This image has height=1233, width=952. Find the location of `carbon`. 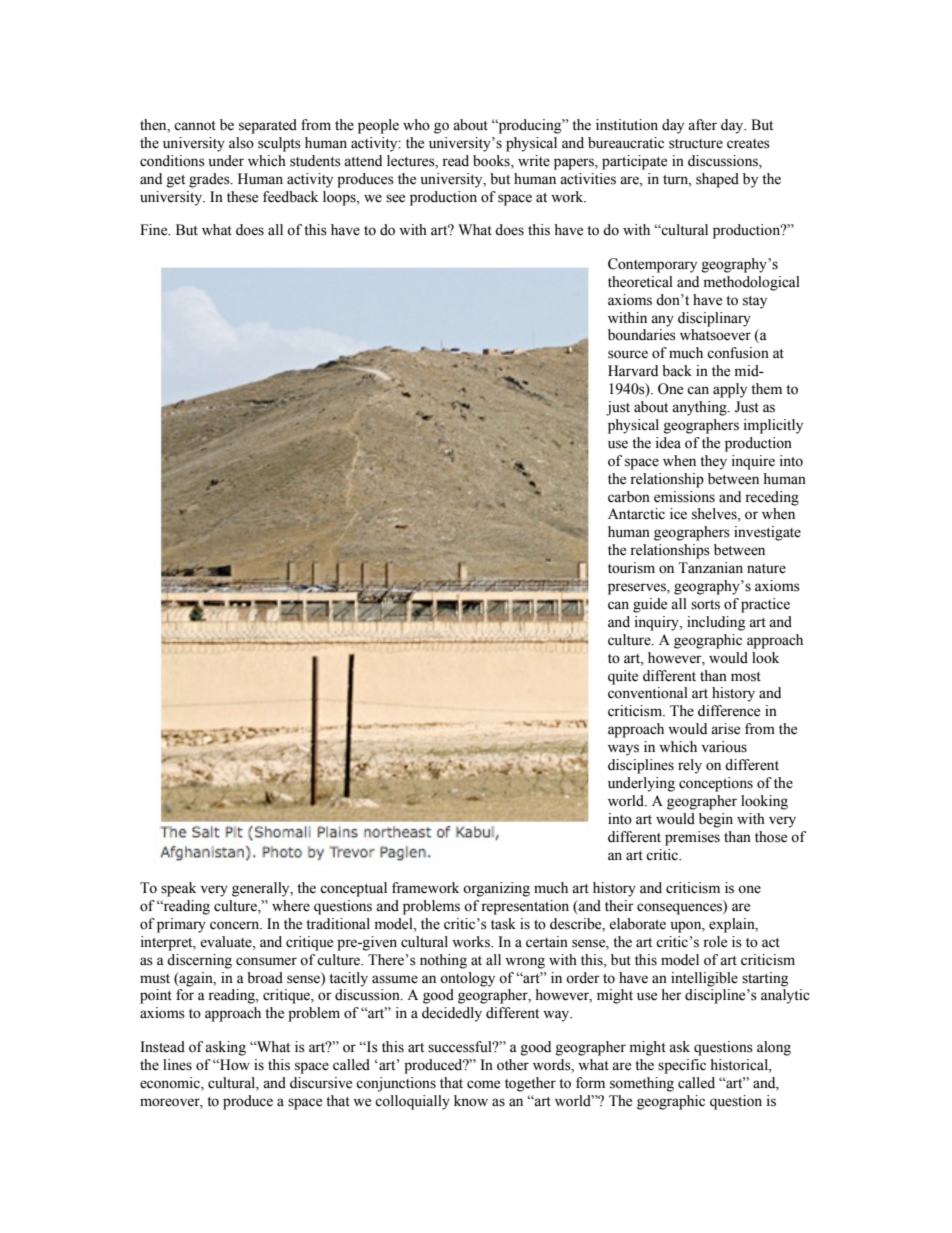

carbon is located at coordinates (629, 497).
